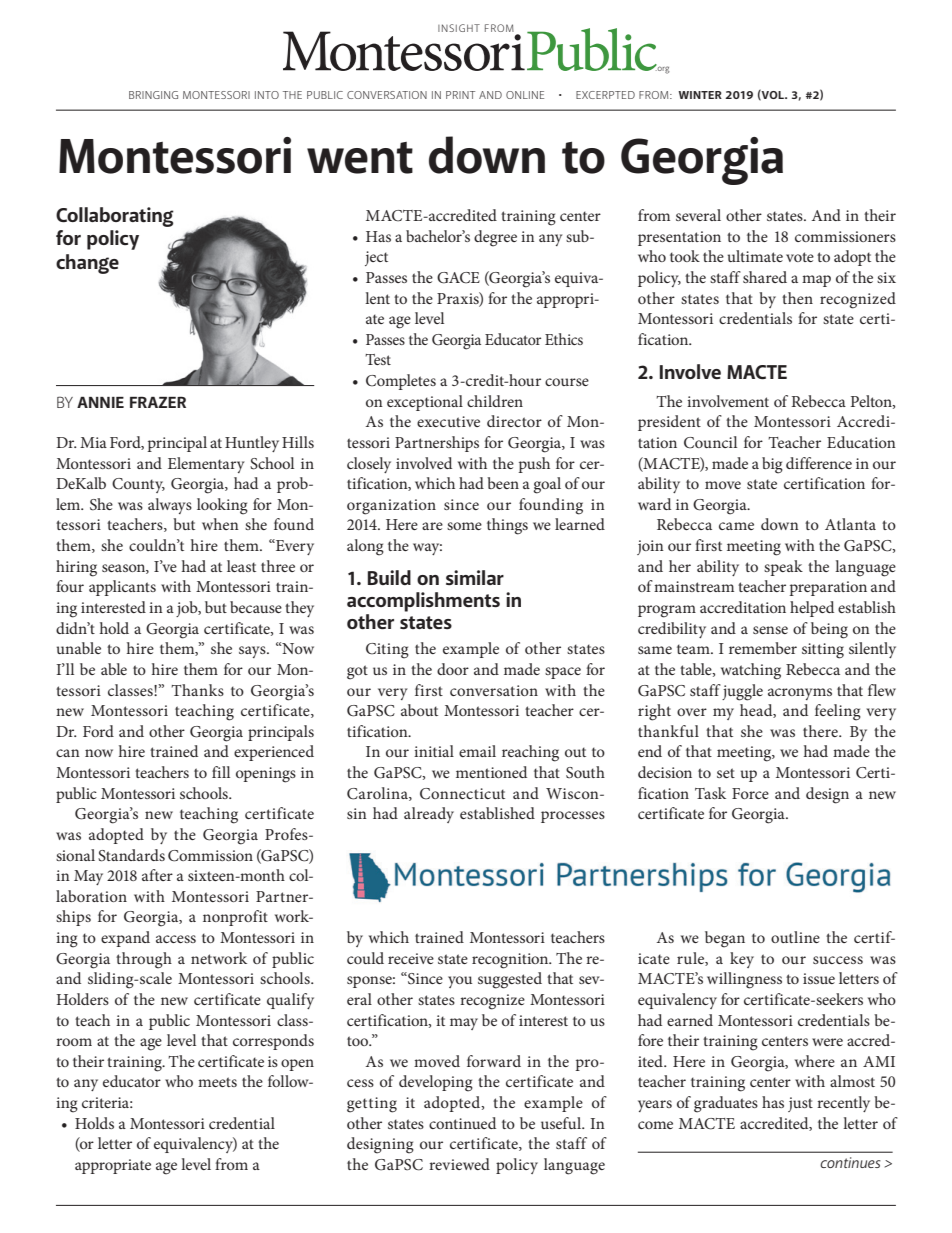 Image resolution: width=952 pixels, height=1233 pixels. What do you see at coordinates (217, 1082) in the page?
I see `meets` at bounding box center [217, 1082].
